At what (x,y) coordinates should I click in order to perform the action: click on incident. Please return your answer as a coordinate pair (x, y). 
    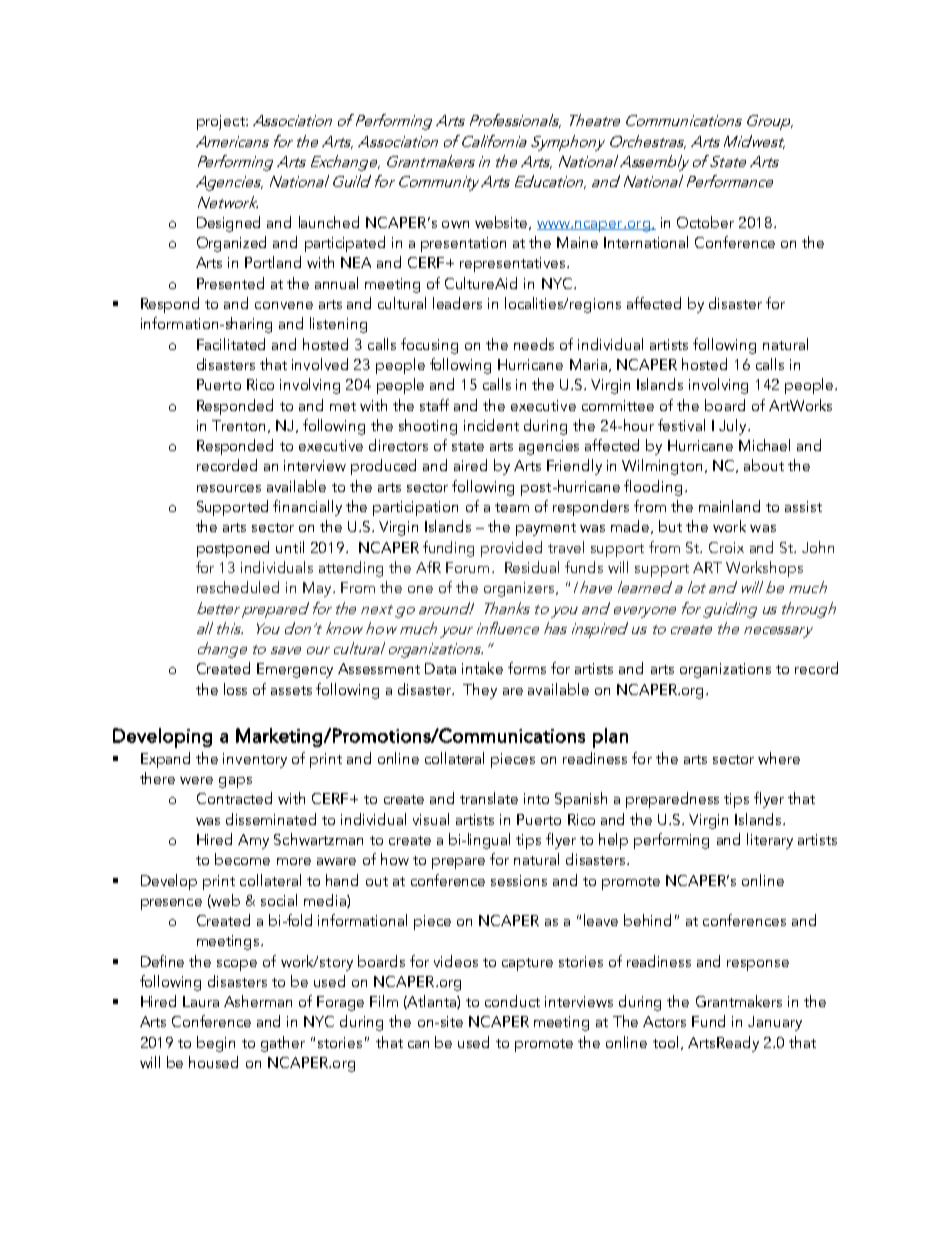
    Looking at the image, I should click on (491, 425).
